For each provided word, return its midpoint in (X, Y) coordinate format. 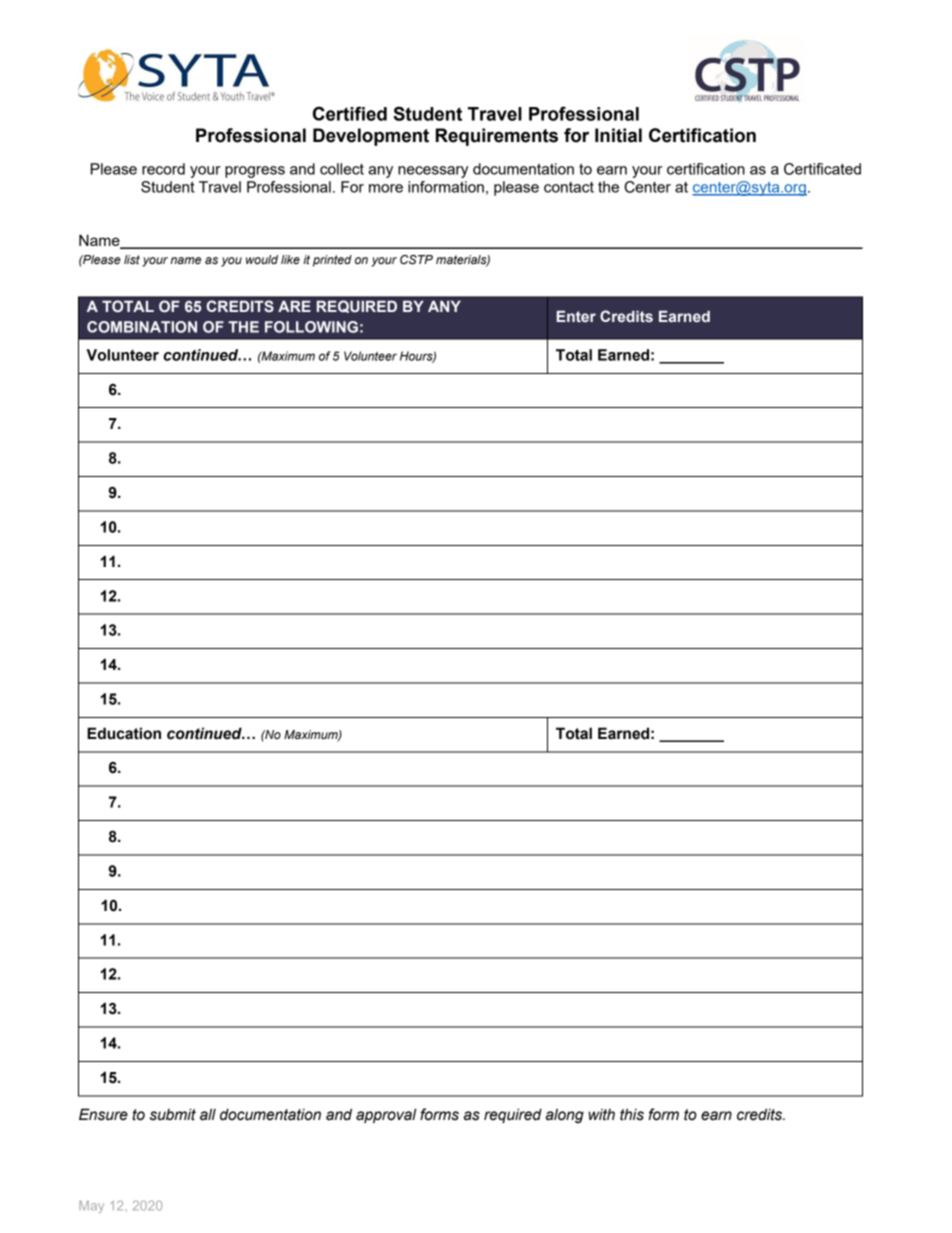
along (565, 1115)
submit (173, 1114)
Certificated (822, 169)
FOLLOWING (311, 327)
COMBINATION (142, 327)
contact (569, 187)
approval (386, 1115)
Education (124, 733)
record (163, 169)
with (601, 1115)
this (632, 1114)
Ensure (103, 1114)
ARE (294, 306)
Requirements (497, 137)
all (208, 1114)
